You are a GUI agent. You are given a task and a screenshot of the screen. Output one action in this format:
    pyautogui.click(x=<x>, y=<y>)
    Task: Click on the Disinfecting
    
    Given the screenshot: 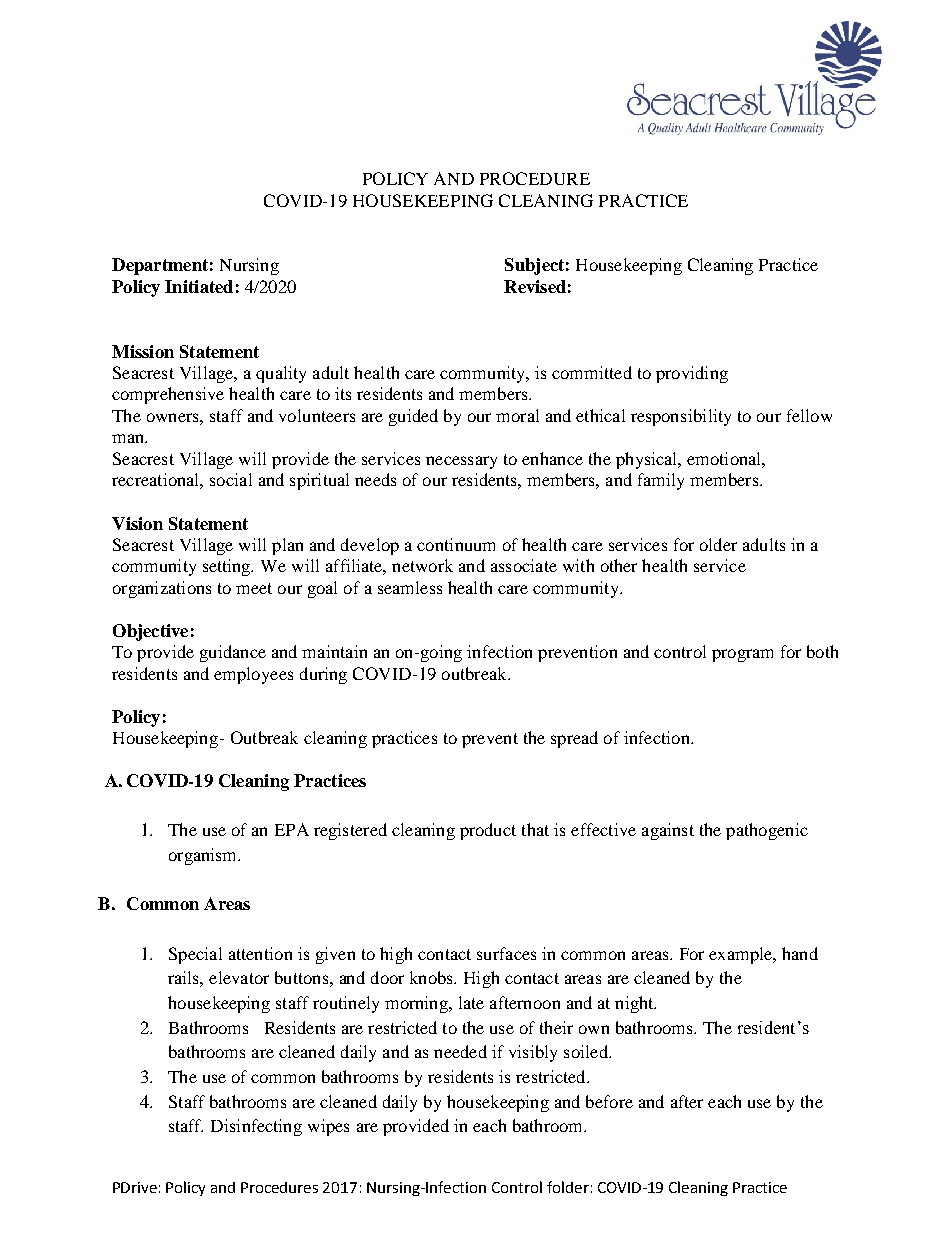 What is the action you would take?
    pyautogui.click(x=256, y=1127)
